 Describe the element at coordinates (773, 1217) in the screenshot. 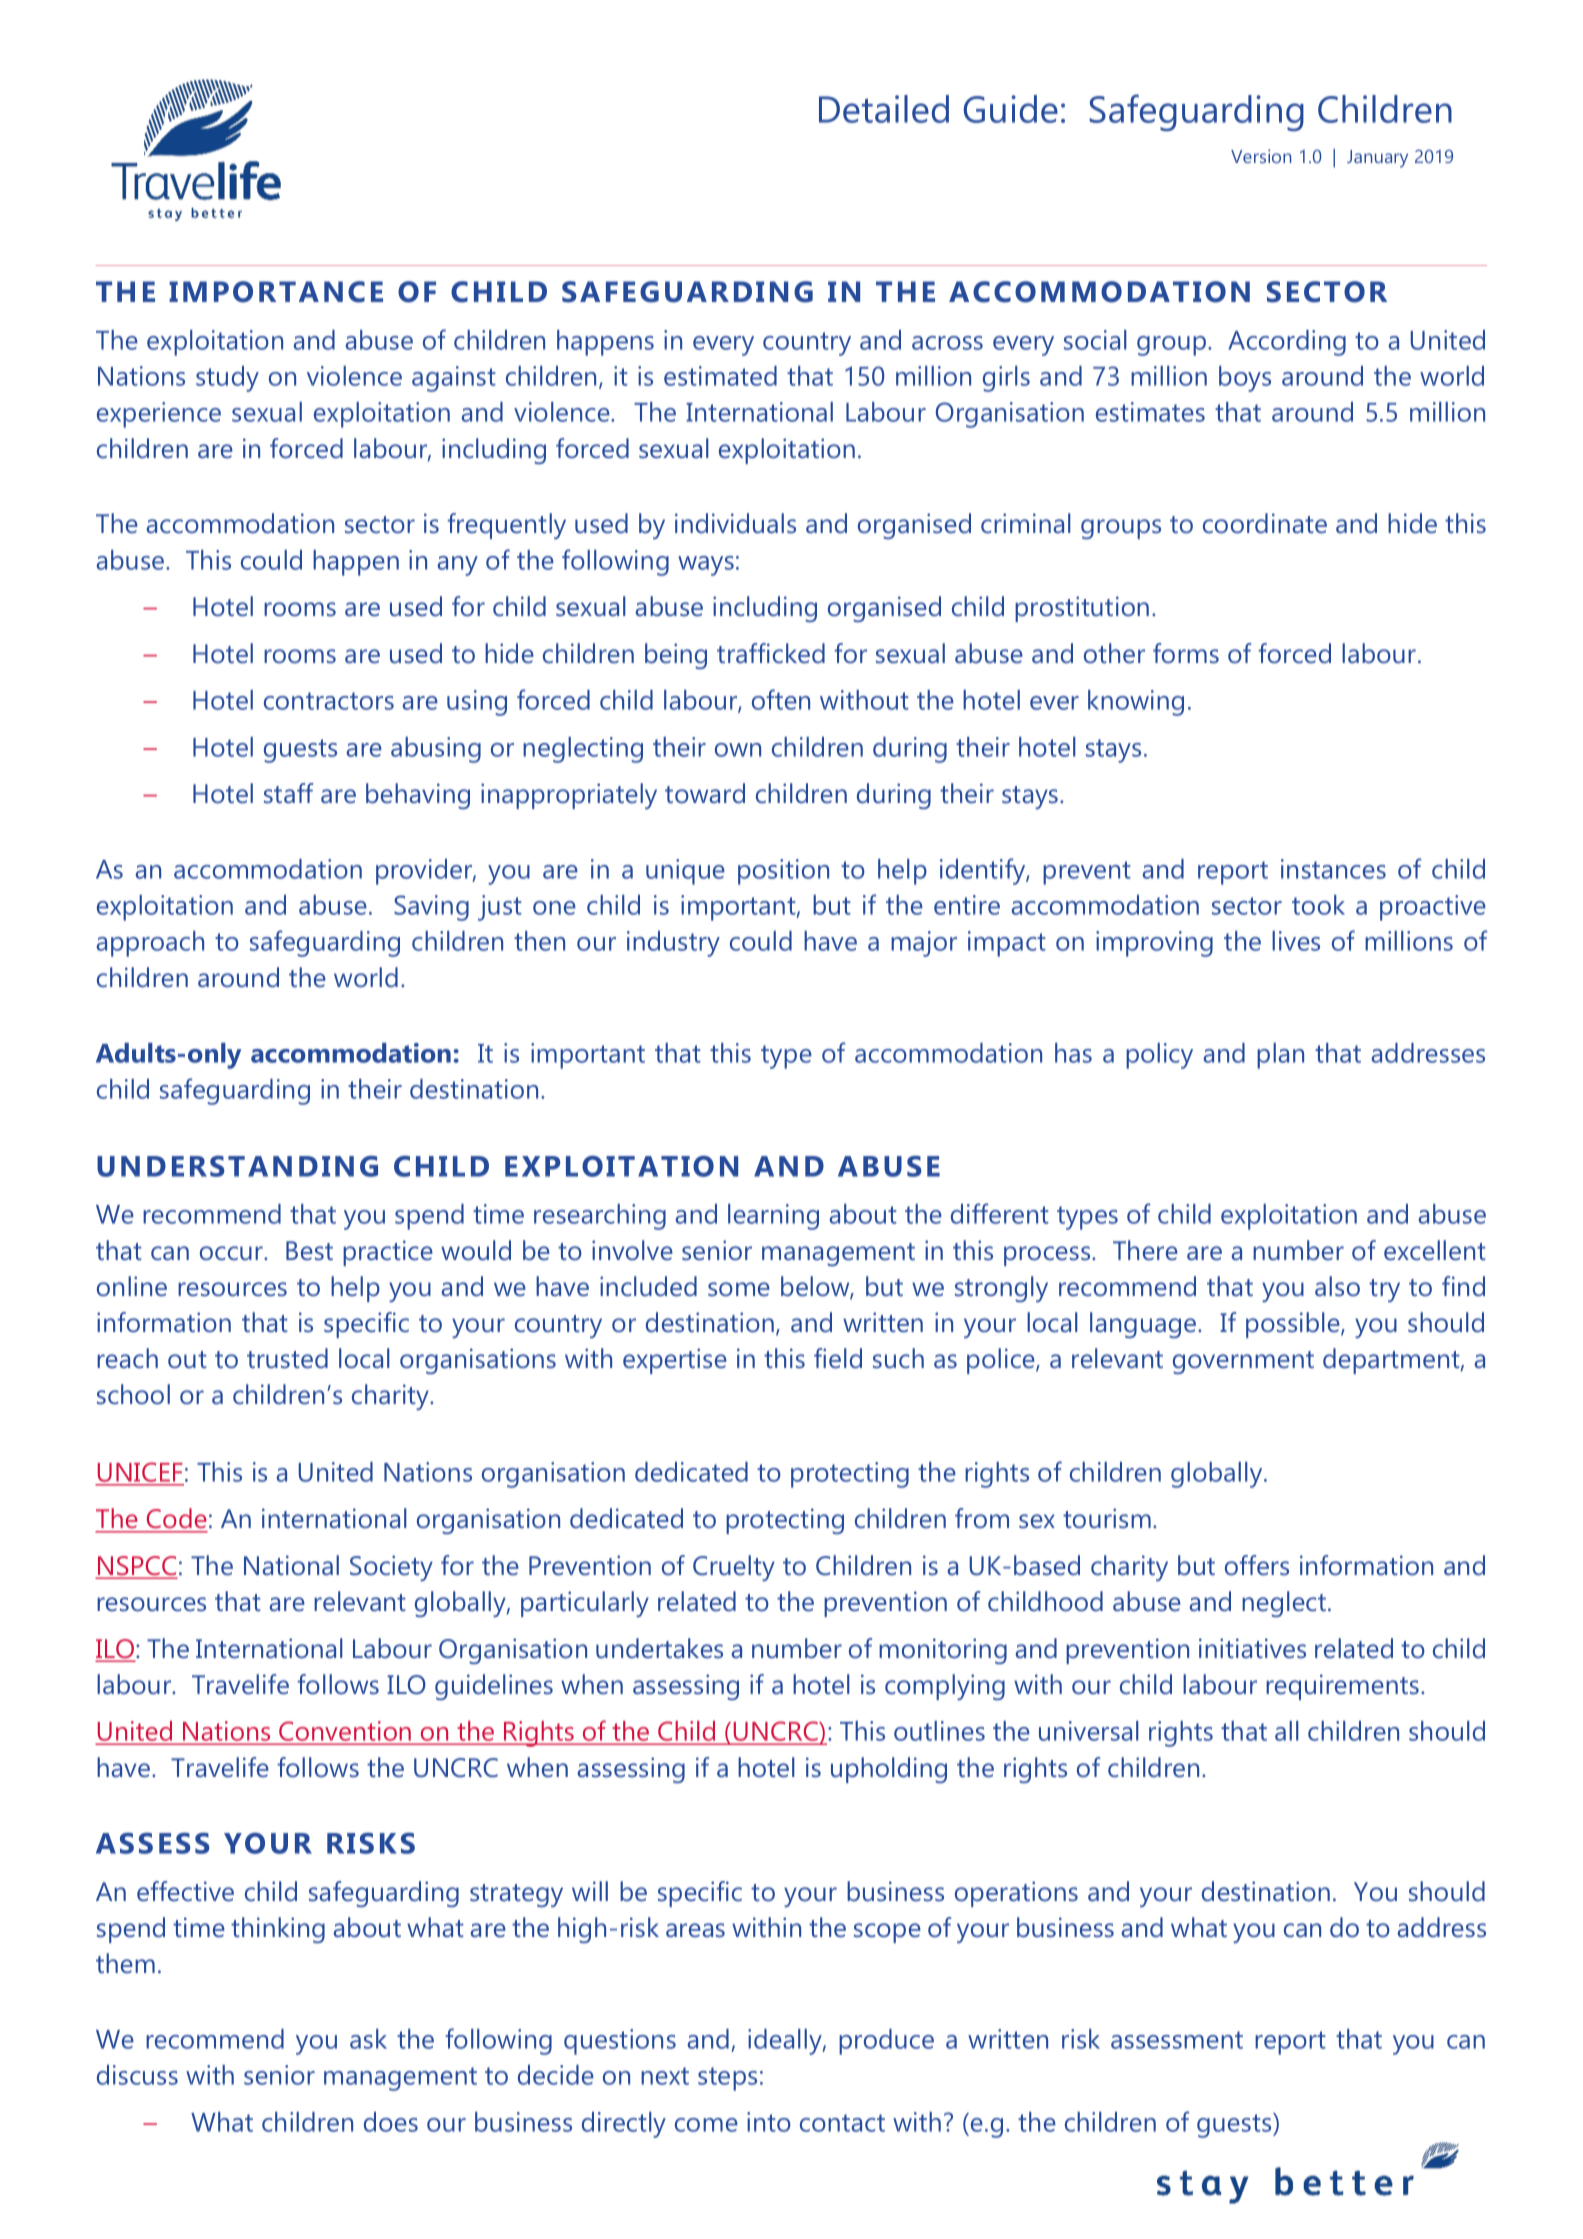

I see `learning` at that location.
